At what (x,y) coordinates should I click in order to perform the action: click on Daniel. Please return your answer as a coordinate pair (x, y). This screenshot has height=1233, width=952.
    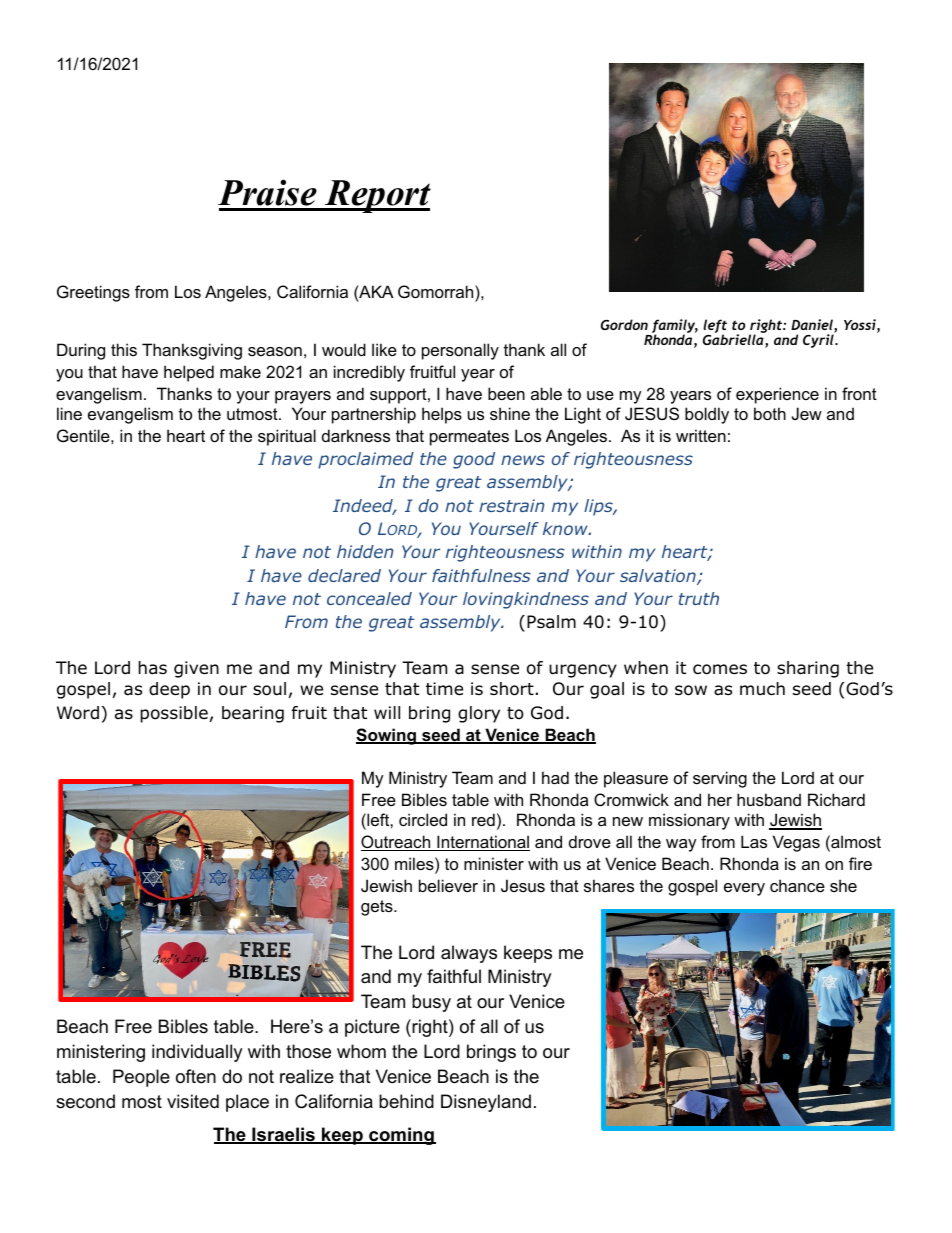
    Looking at the image, I should click on (813, 326).
